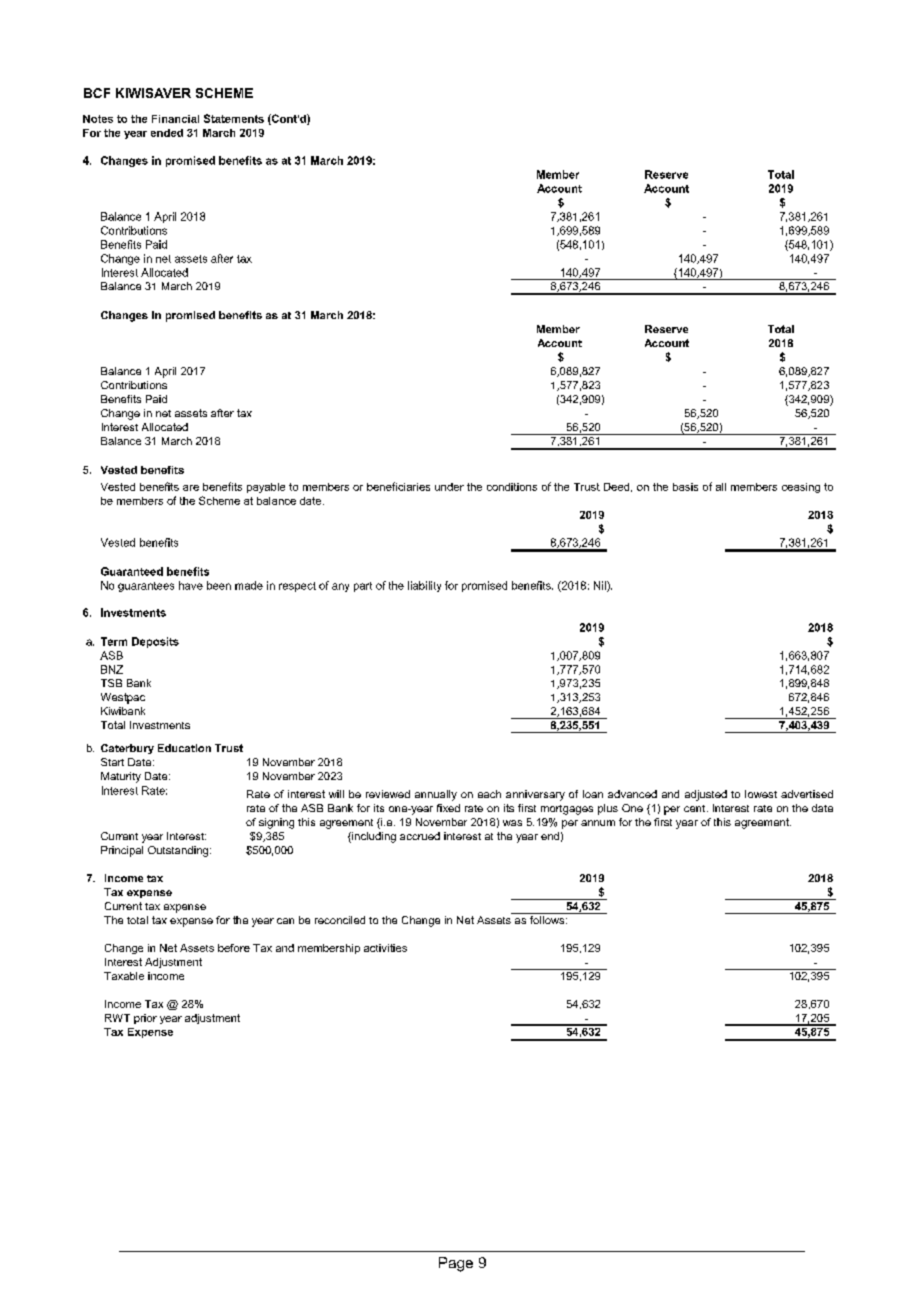  Describe the element at coordinates (145, 1019) in the document. I see `prior` at that location.
